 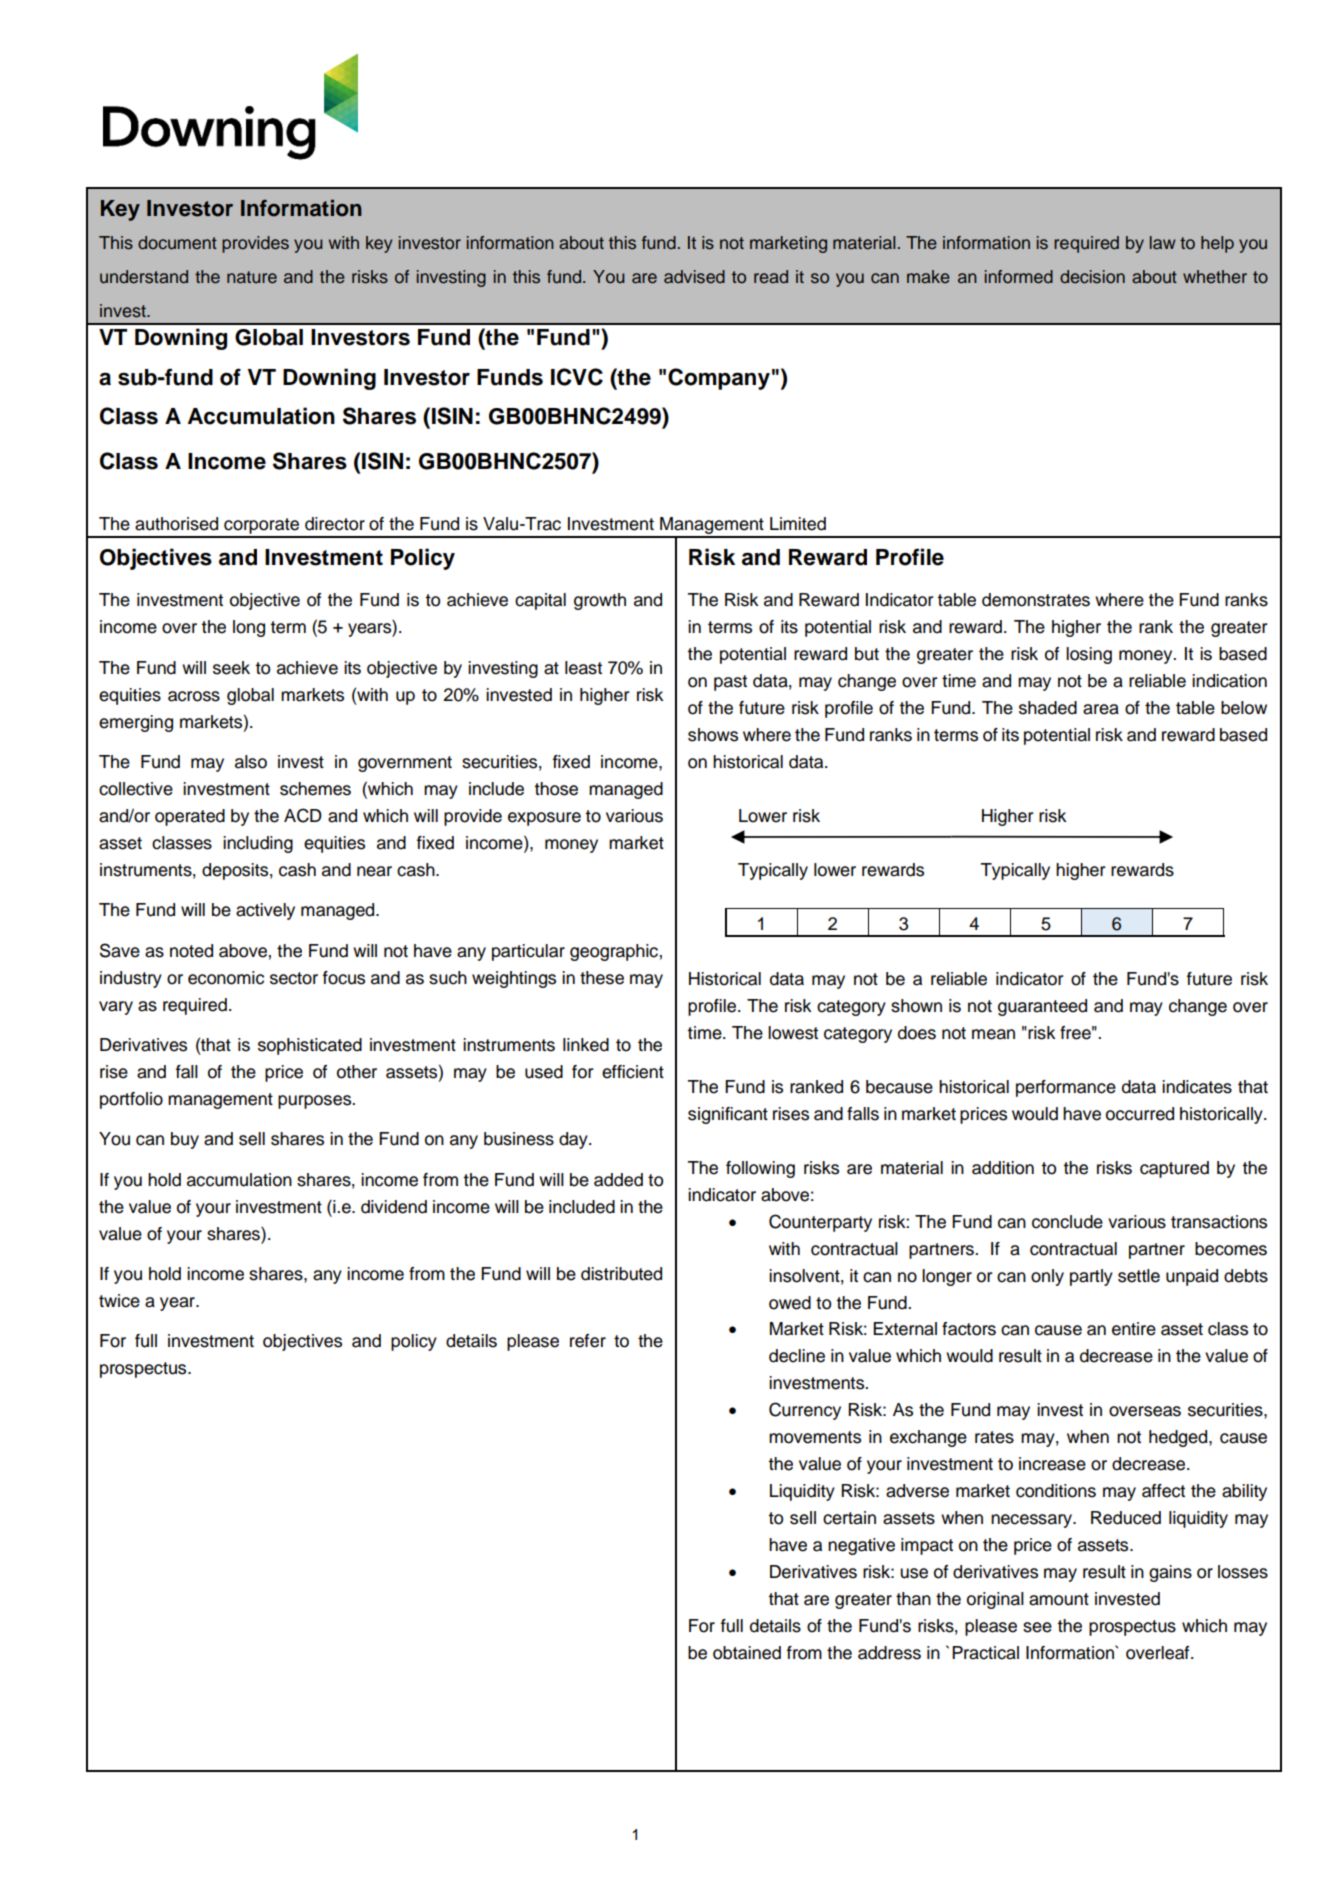 I want to click on advised, so click(x=694, y=277).
